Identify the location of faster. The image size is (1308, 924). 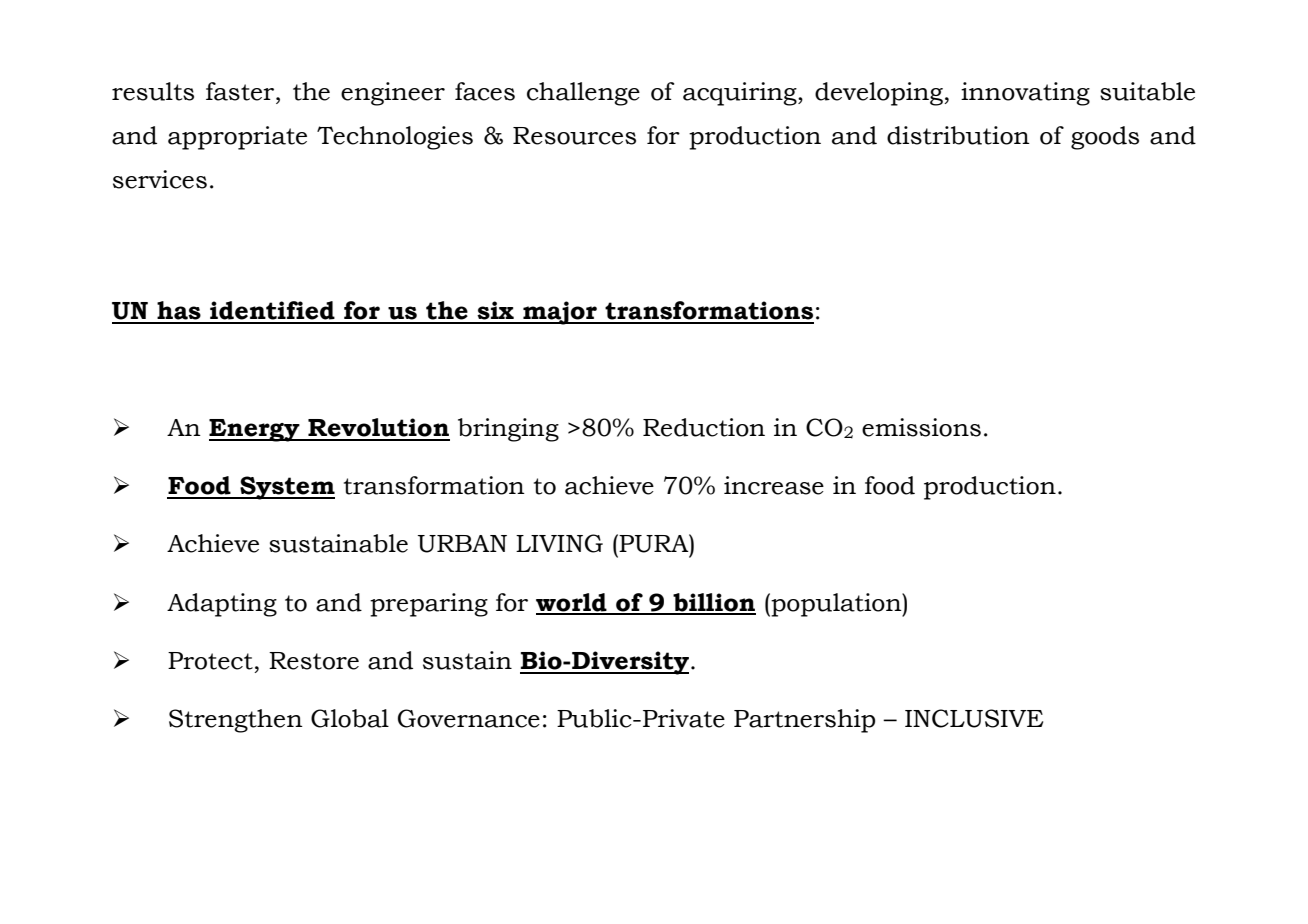
(241, 91).
